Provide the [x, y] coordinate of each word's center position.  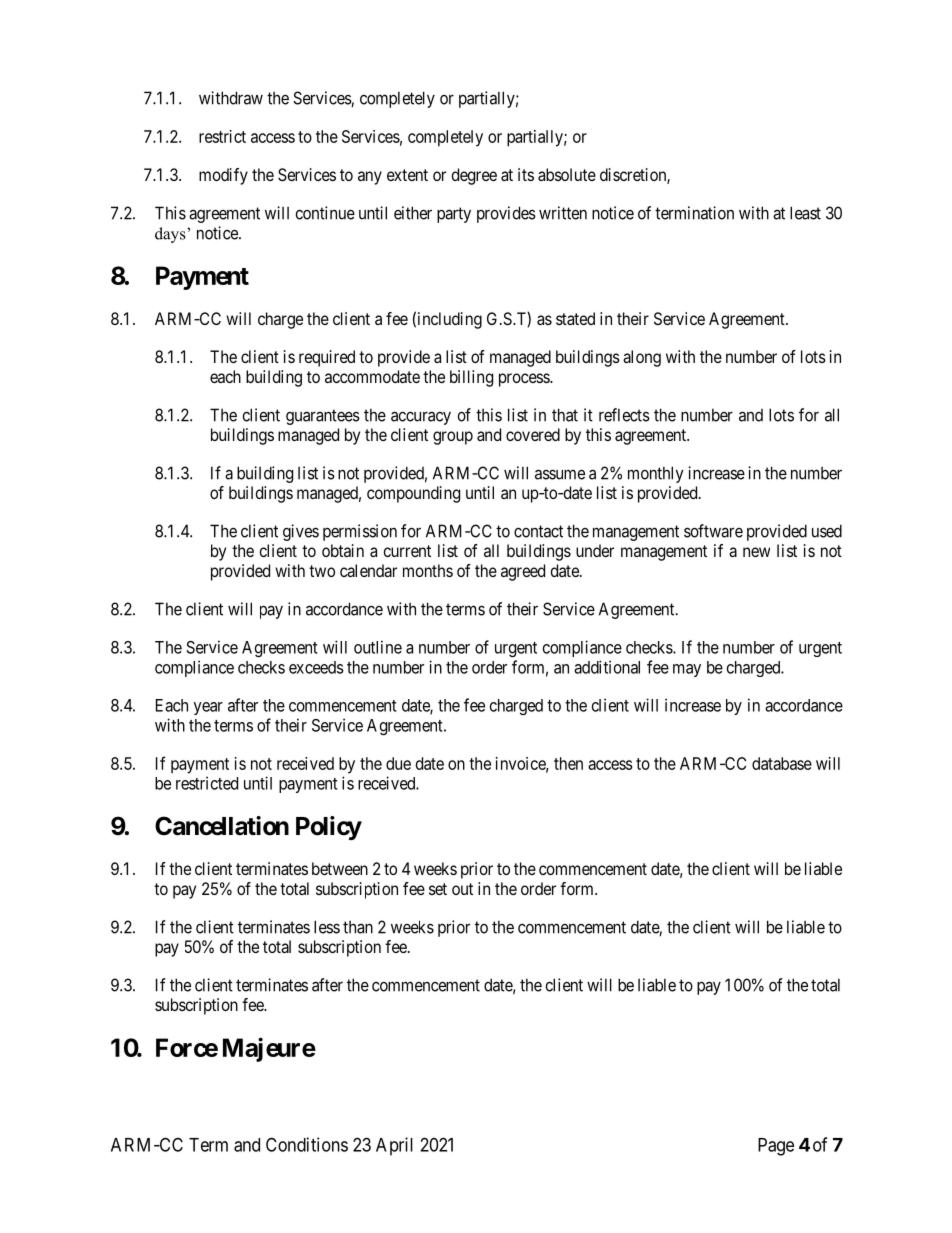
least [805, 213]
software [713, 531]
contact [538, 531]
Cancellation [222, 826]
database [782, 763]
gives [301, 532]
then [568, 763]
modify [223, 176]
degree [474, 176]
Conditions [307, 1144]
